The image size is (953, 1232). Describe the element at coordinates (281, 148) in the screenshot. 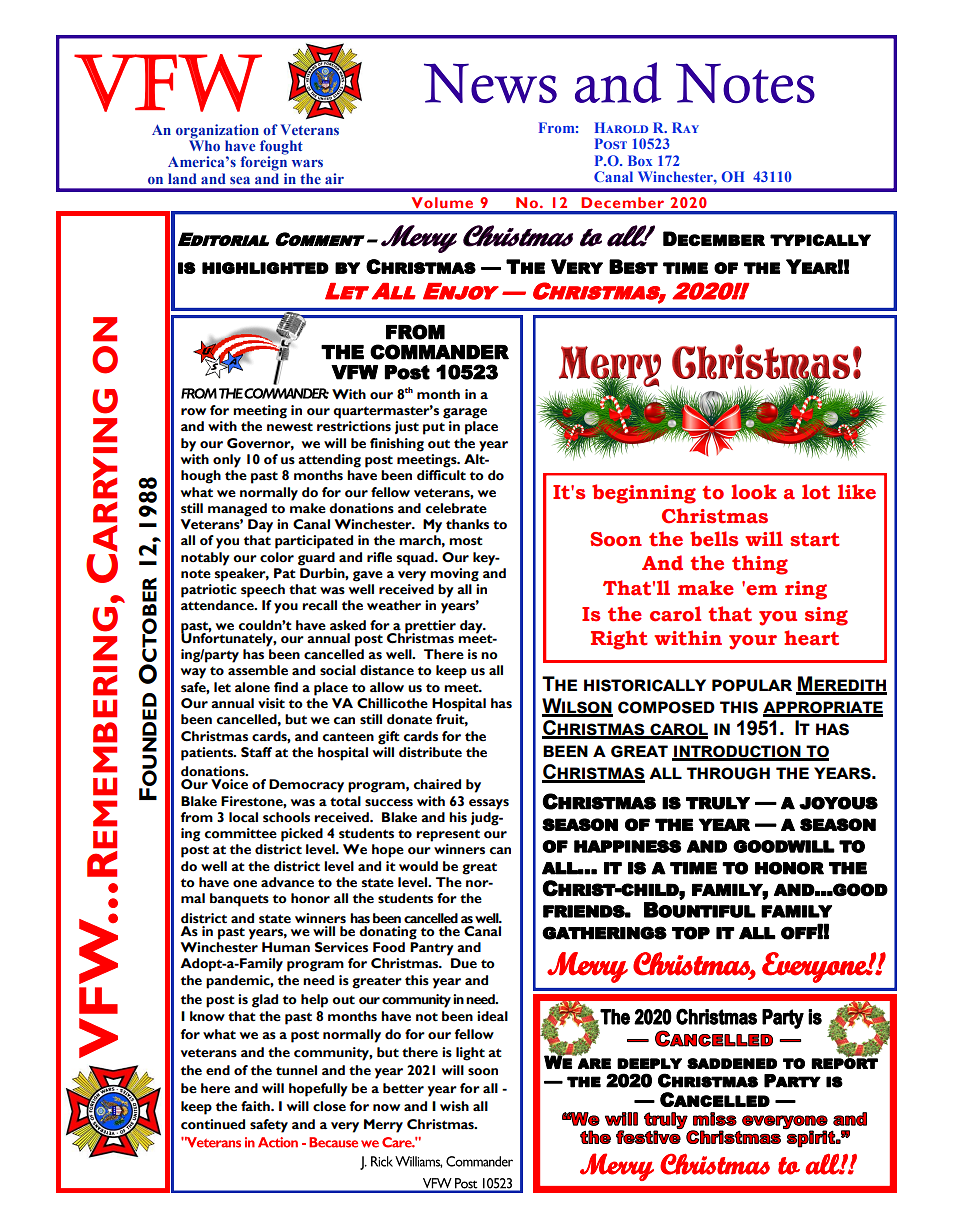

I see `fought` at that location.
